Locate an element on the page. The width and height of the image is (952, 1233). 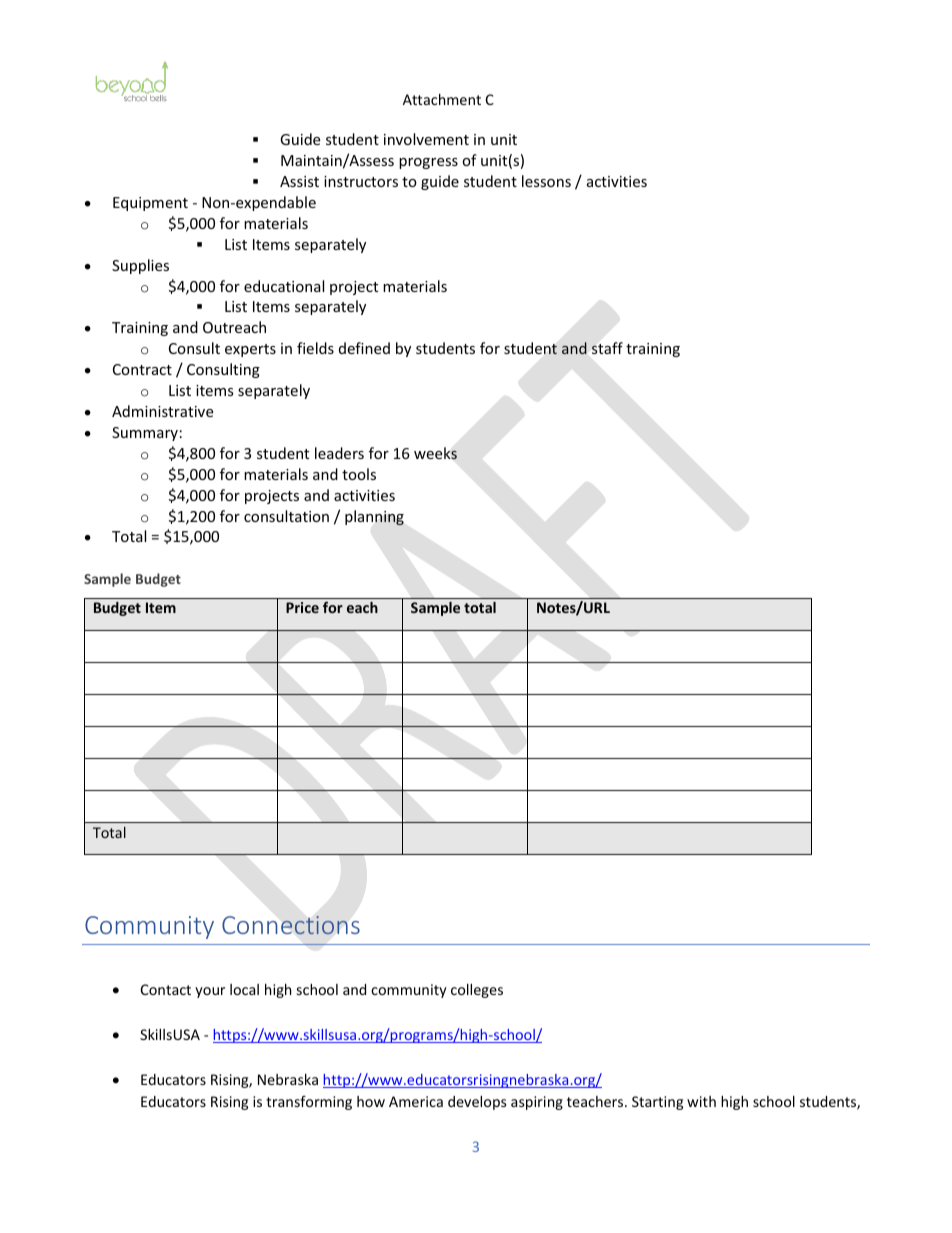
planning is located at coordinates (374, 517).
